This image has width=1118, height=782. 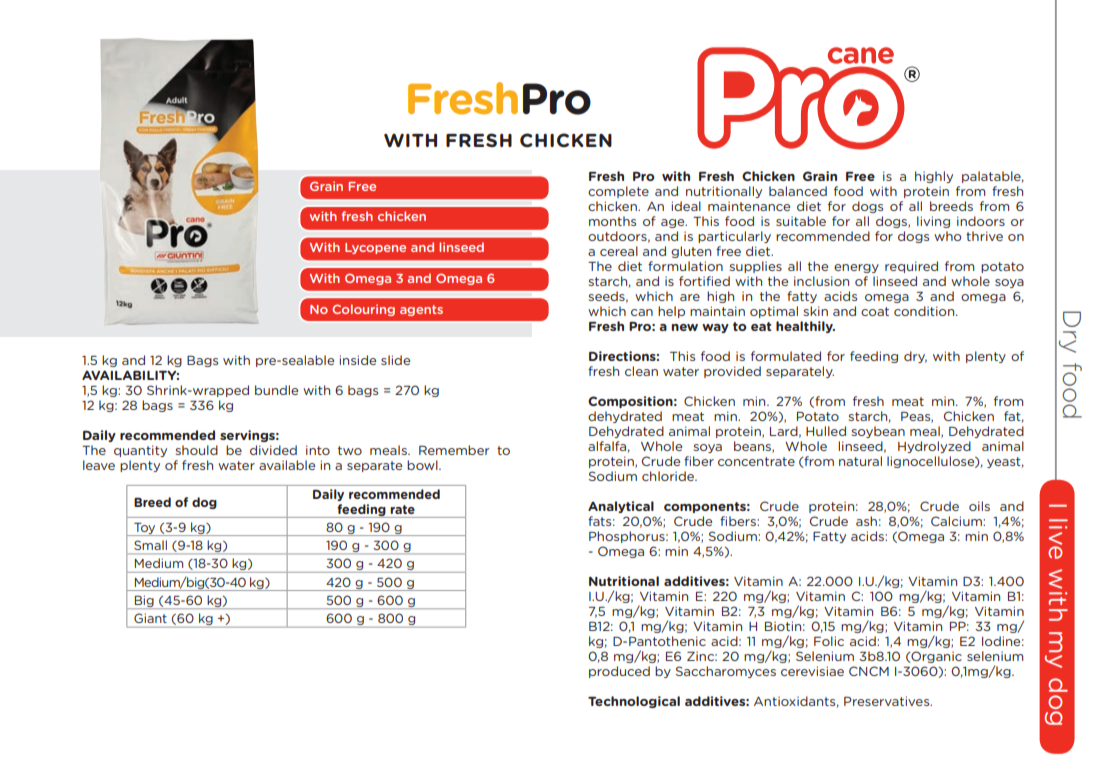 What do you see at coordinates (933, 222) in the image?
I see `living` at bounding box center [933, 222].
